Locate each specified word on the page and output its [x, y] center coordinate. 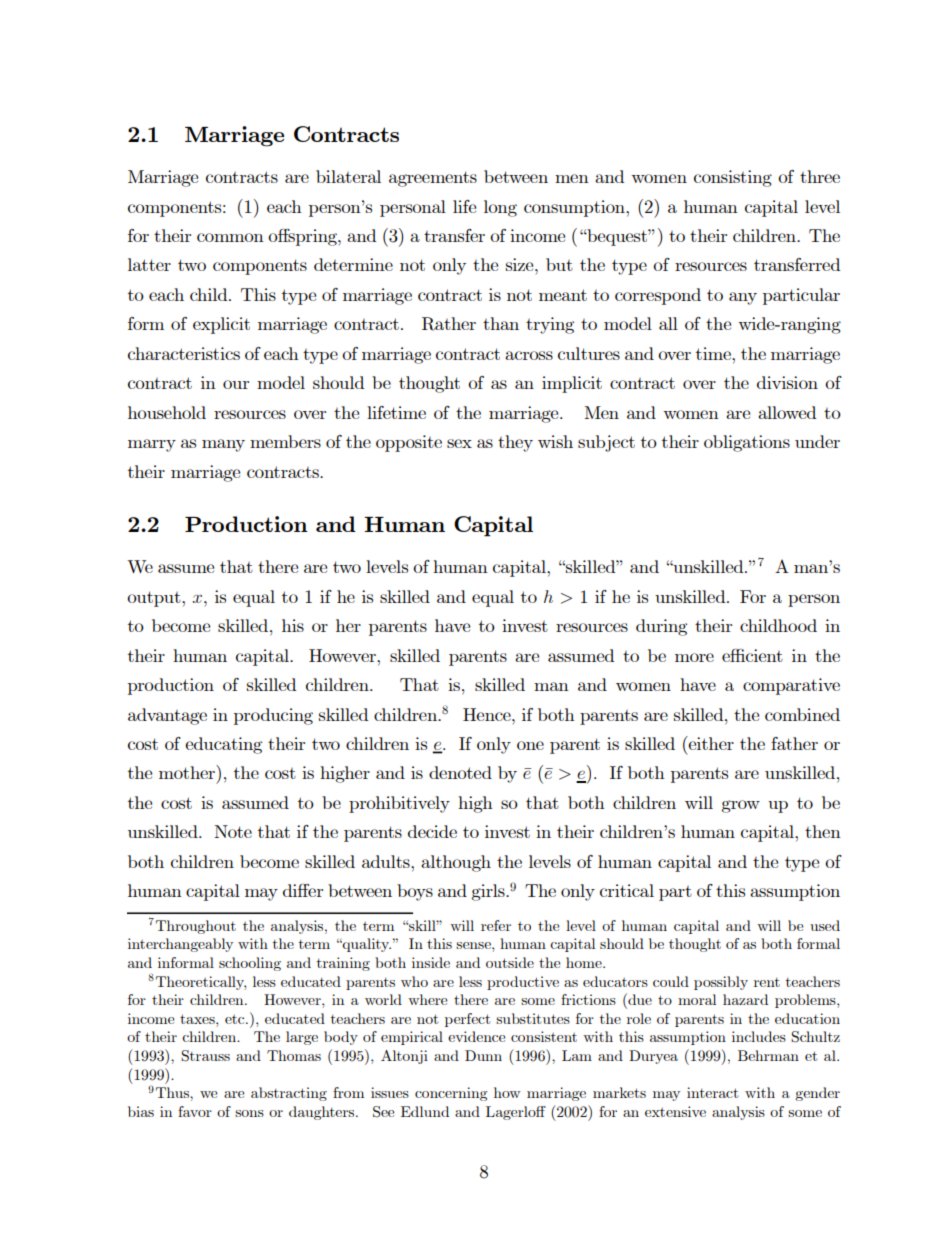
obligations [747, 443]
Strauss [205, 1056]
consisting [733, 178]
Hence [488, 714]
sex [459, 443]
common [230, 237]
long [500, 208]
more [694, 657]
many [223, 445]
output [155, 599]
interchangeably [180, 945]
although [456, 863]
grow [740, 806]
